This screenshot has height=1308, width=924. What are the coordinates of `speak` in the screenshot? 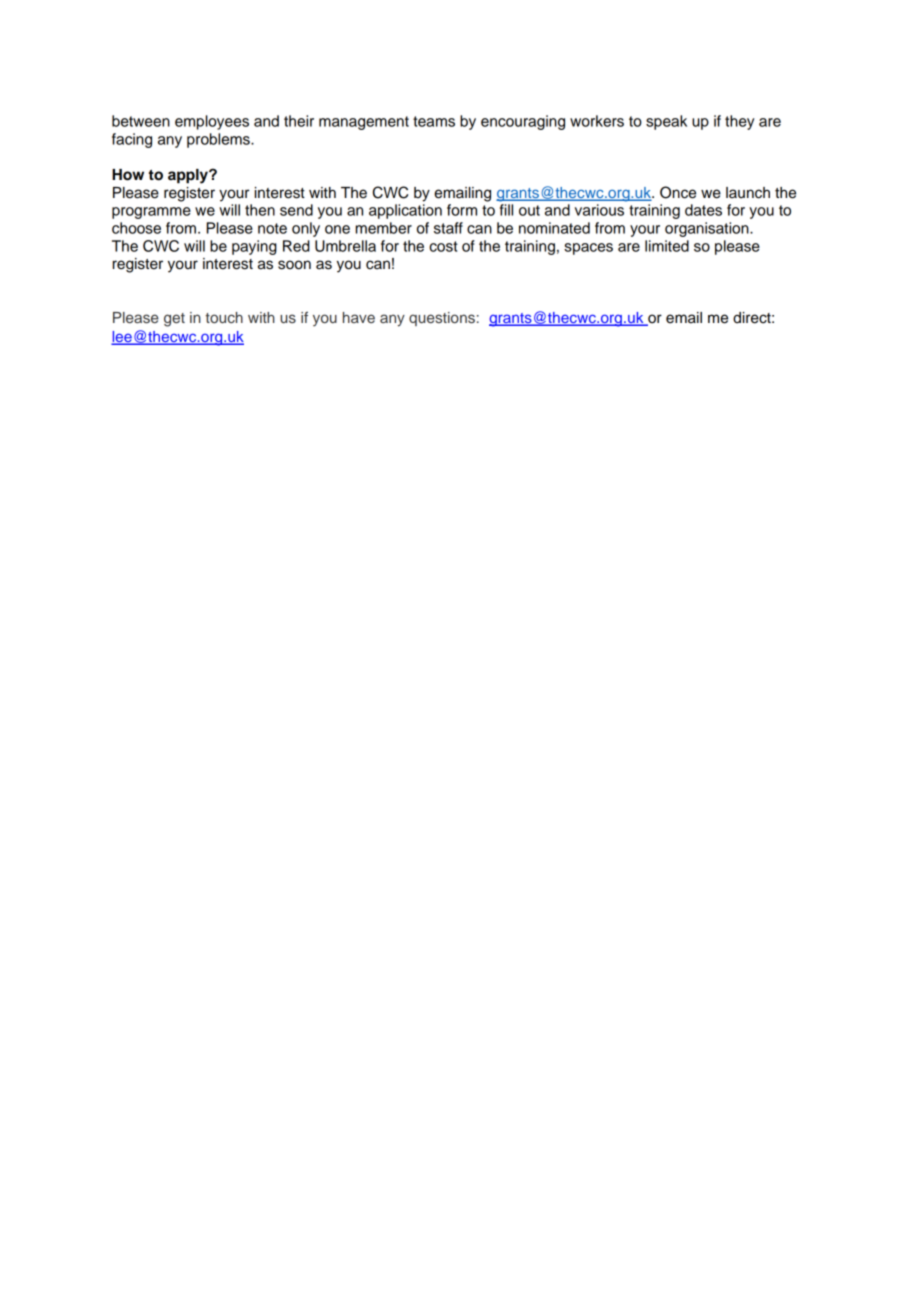 It's located at (666, 122).
